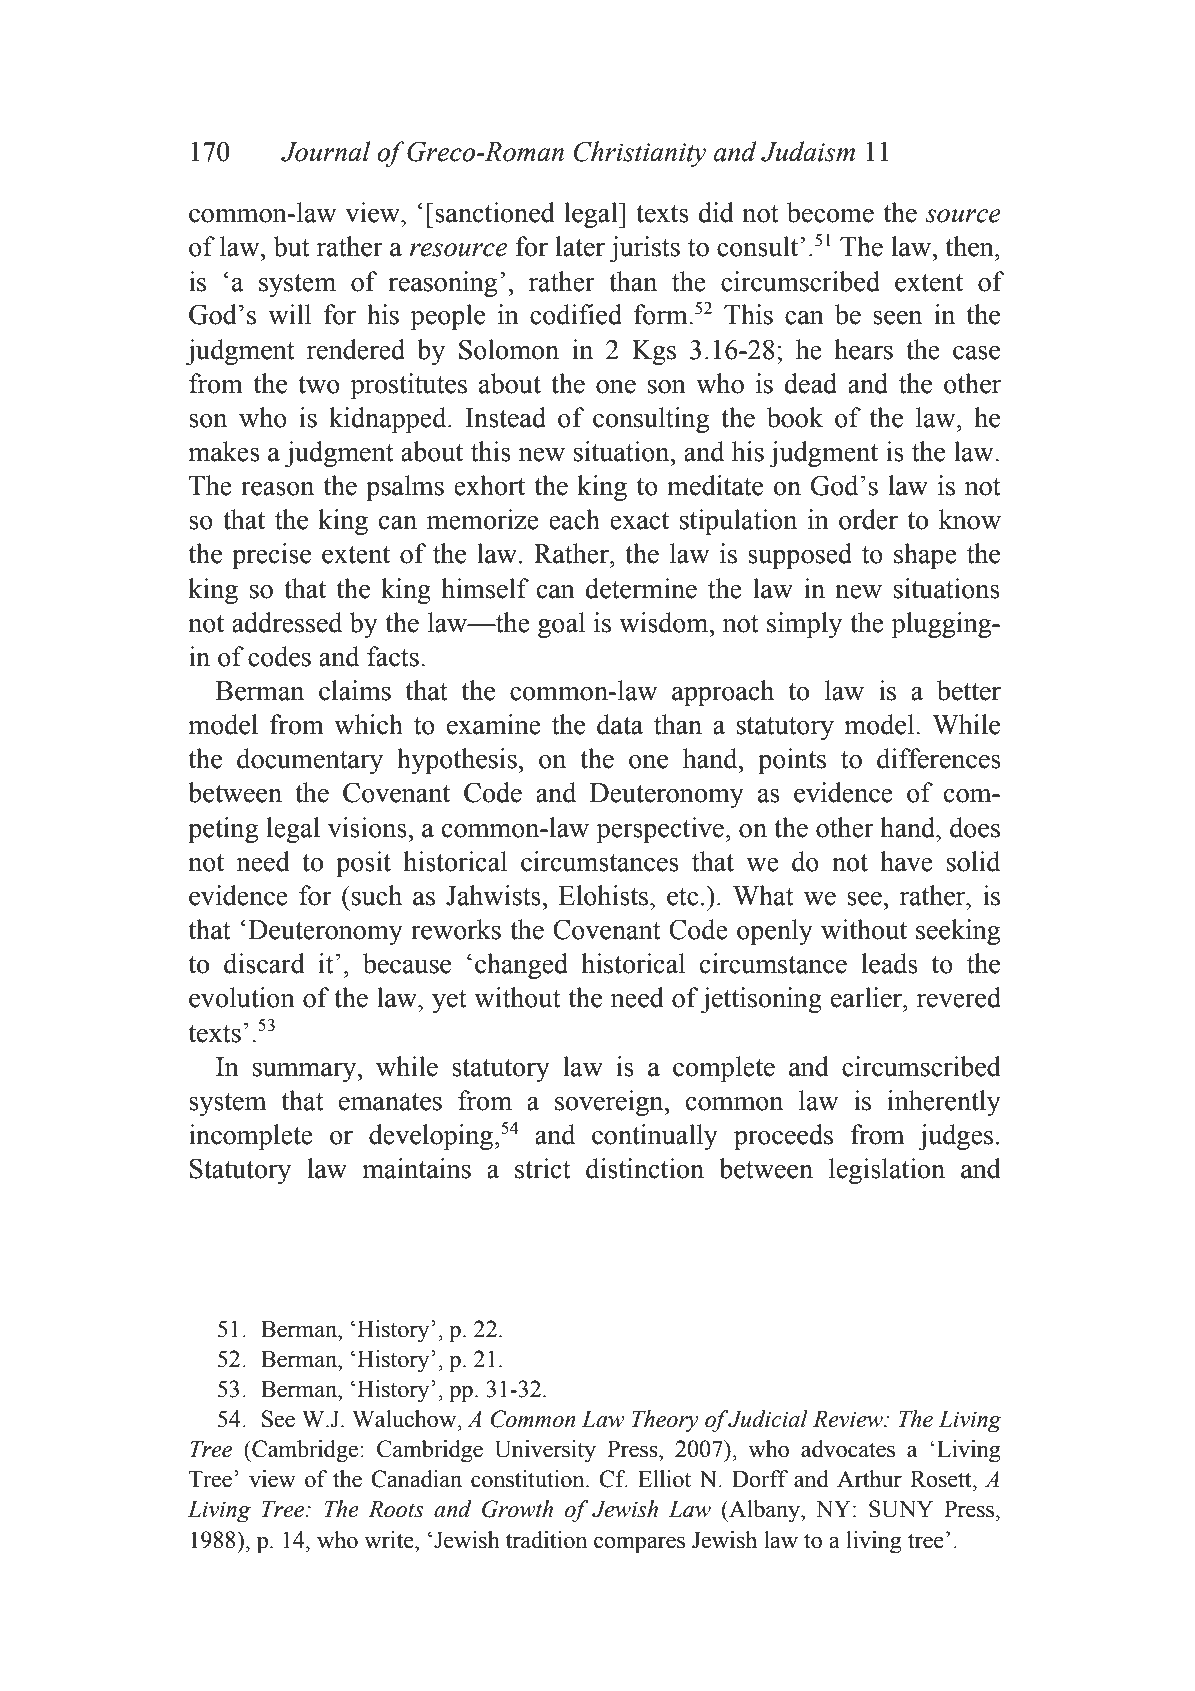 The image size is (1195, 1691). What do you see at coordinates (363, 864) in the image?
I see `posit` at bounding box center [363, 864].
